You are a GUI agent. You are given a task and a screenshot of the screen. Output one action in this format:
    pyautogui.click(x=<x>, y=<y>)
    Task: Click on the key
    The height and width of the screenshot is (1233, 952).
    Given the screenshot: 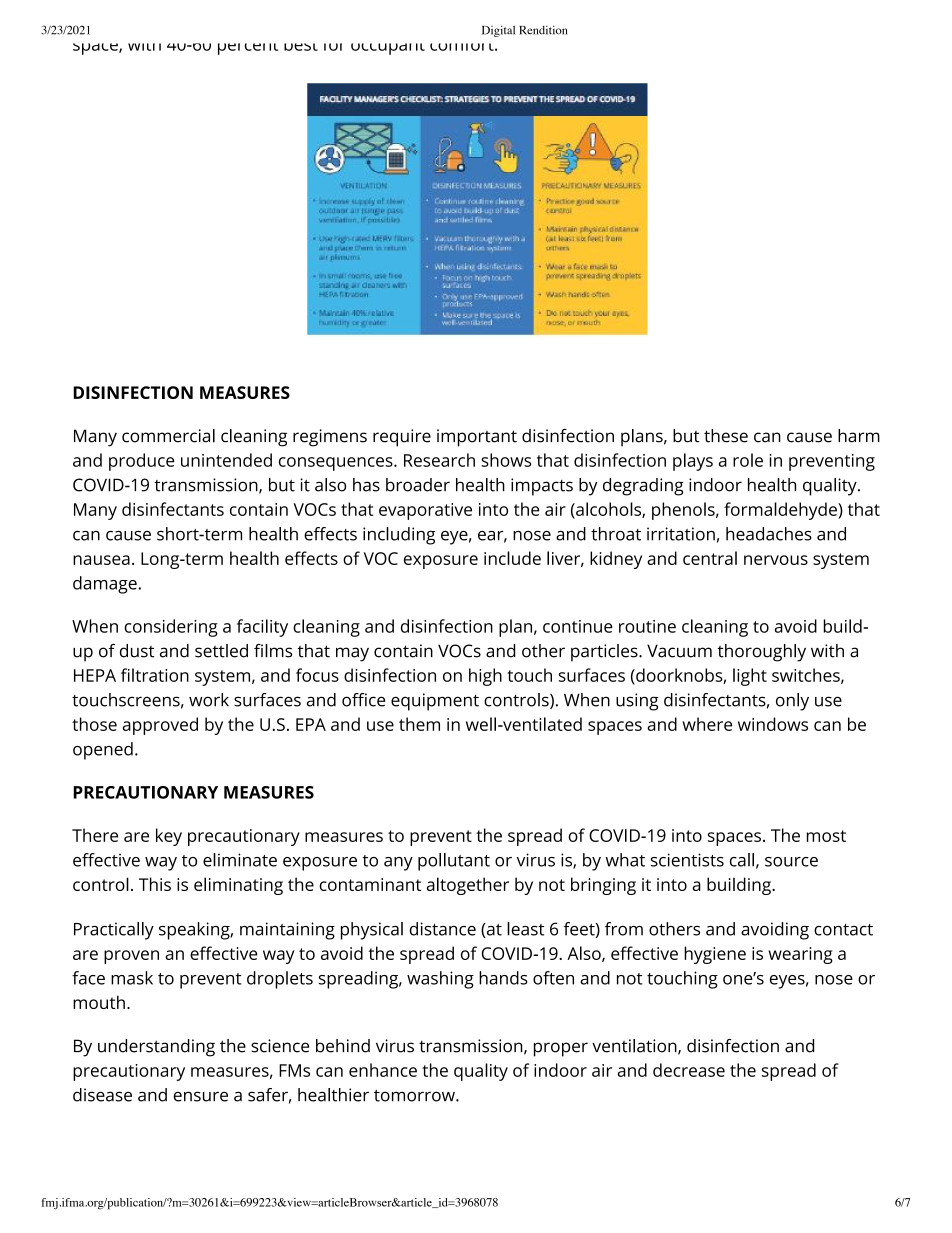 What is the action you would take?
    pyautogui.click(x=169, y=837)
